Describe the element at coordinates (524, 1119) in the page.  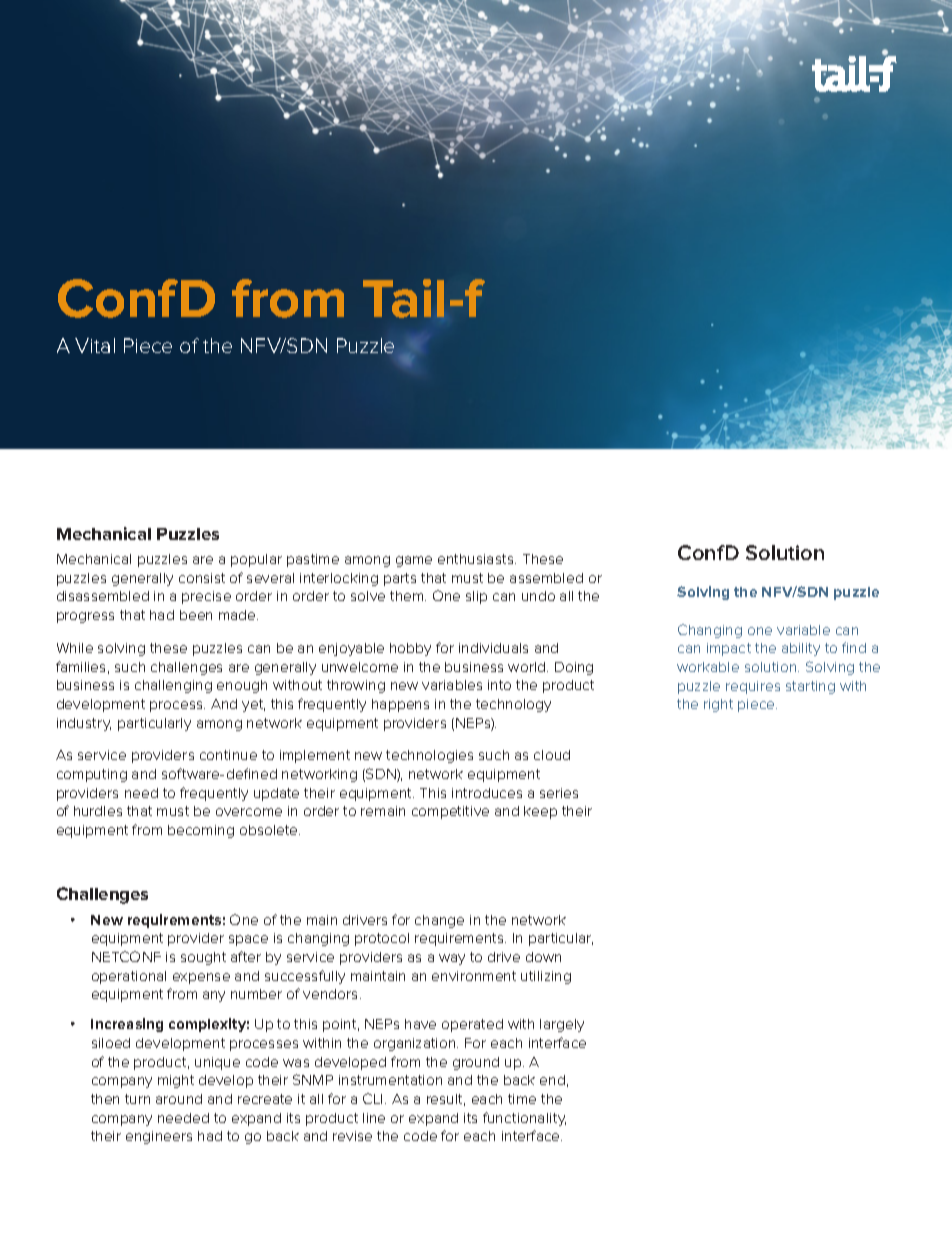
I see `functionality` at that location.
